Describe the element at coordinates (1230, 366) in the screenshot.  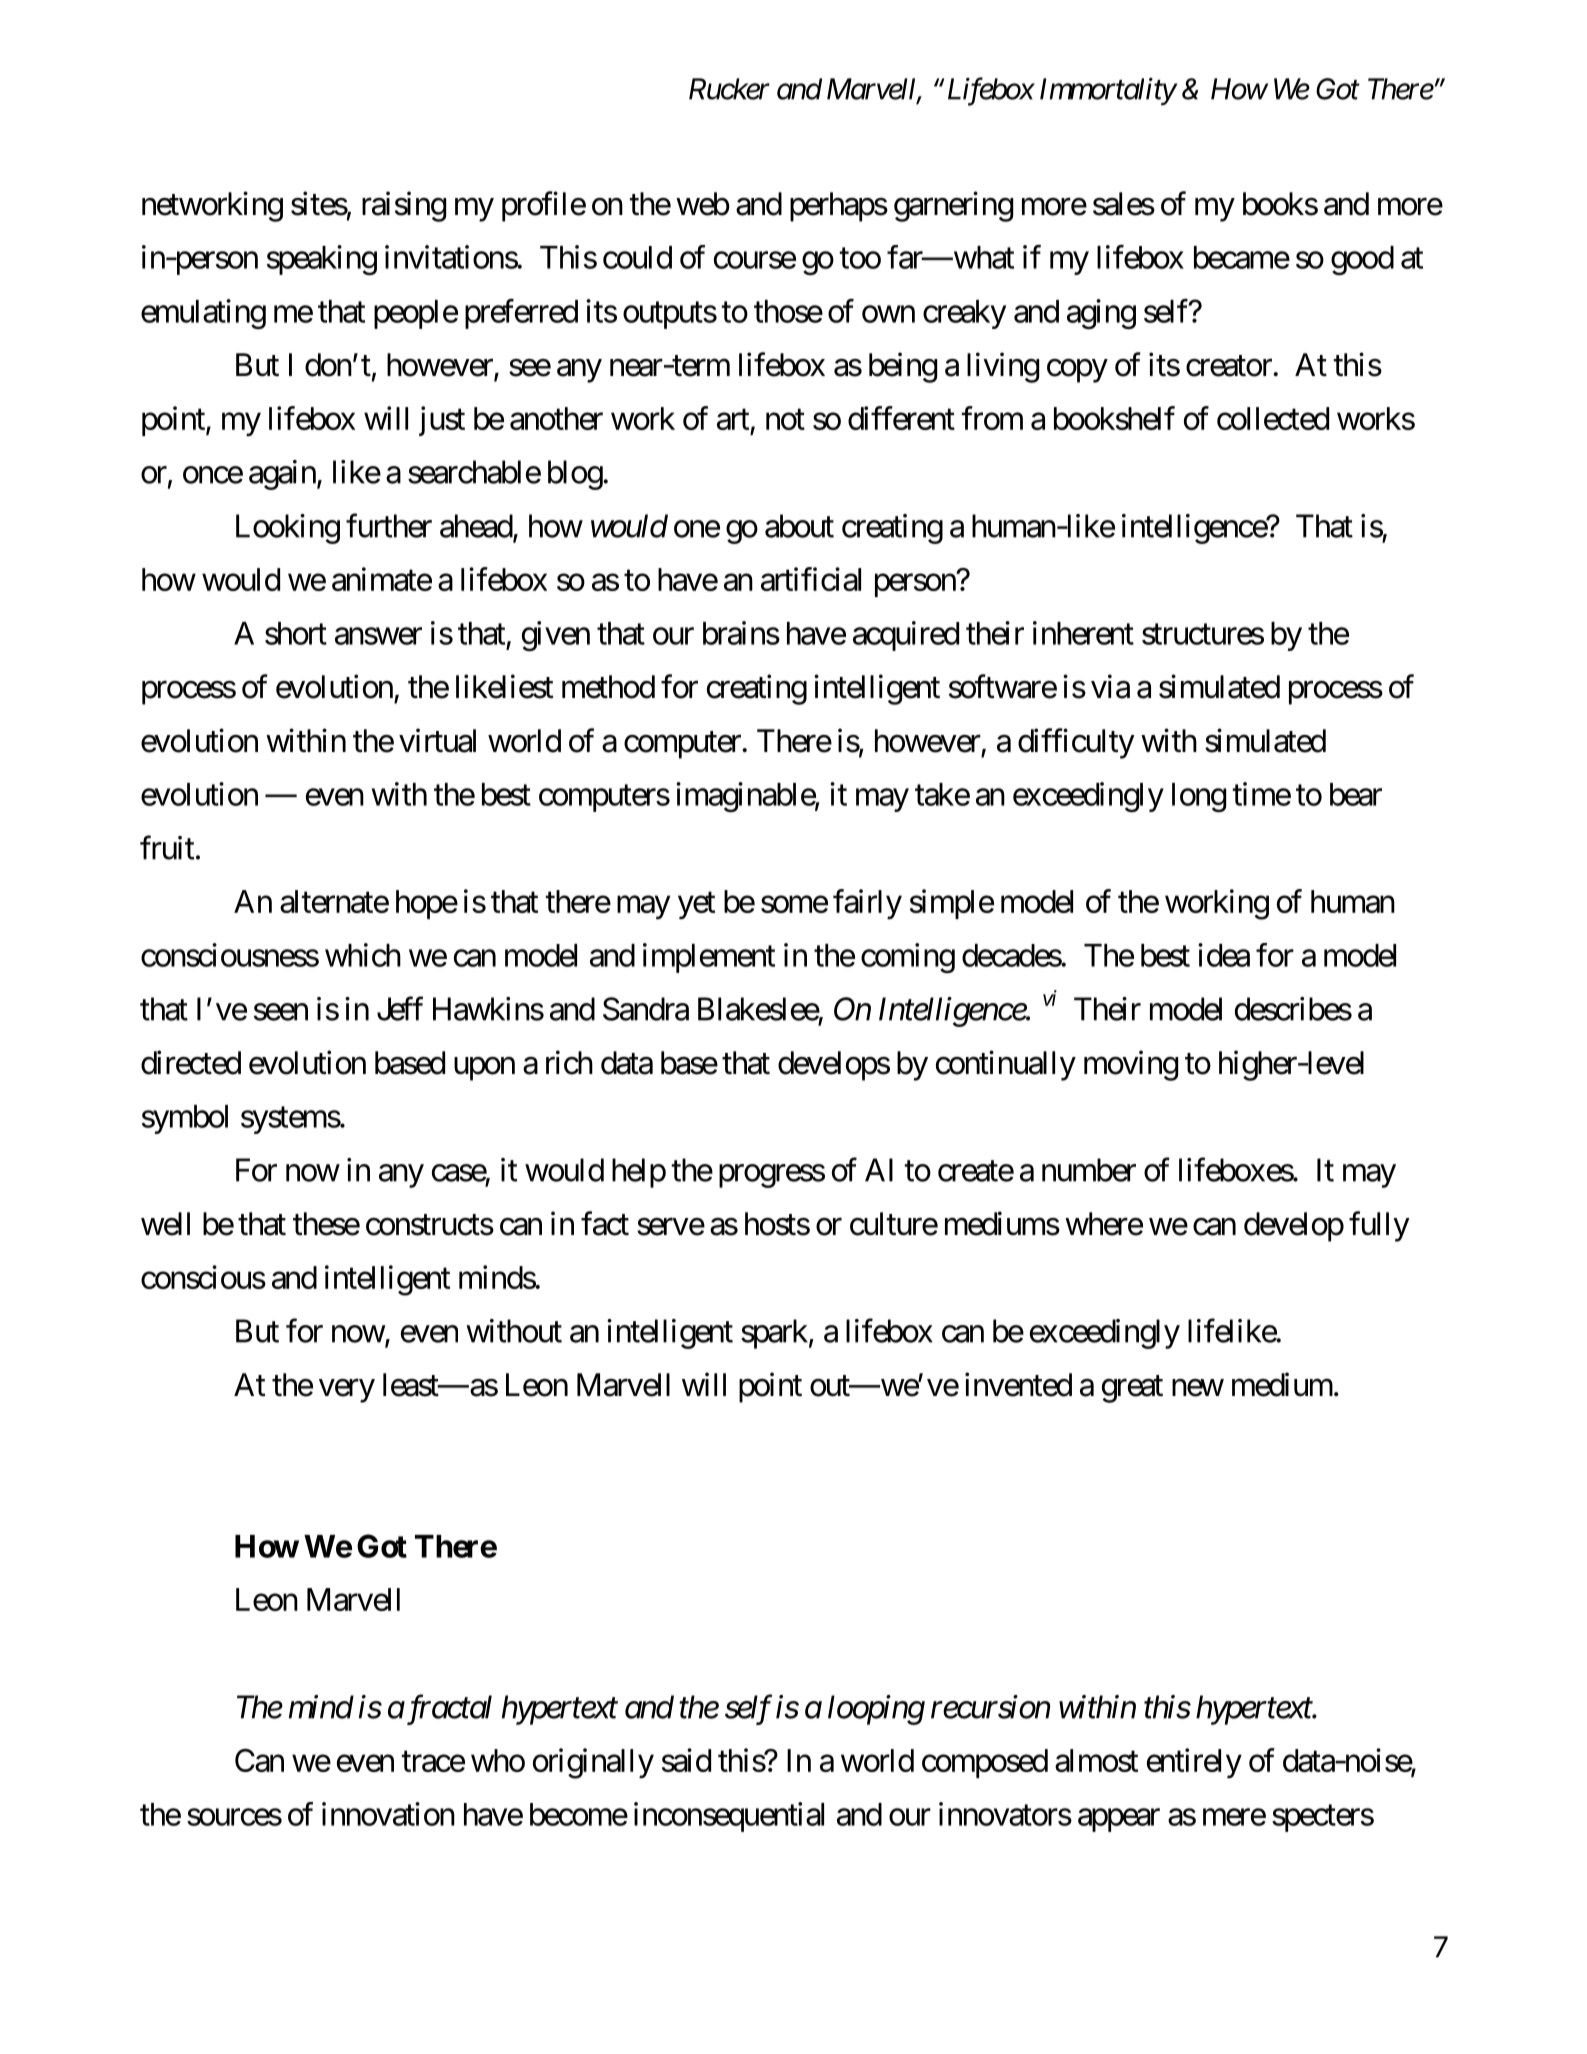
I see `creator` at that location.
